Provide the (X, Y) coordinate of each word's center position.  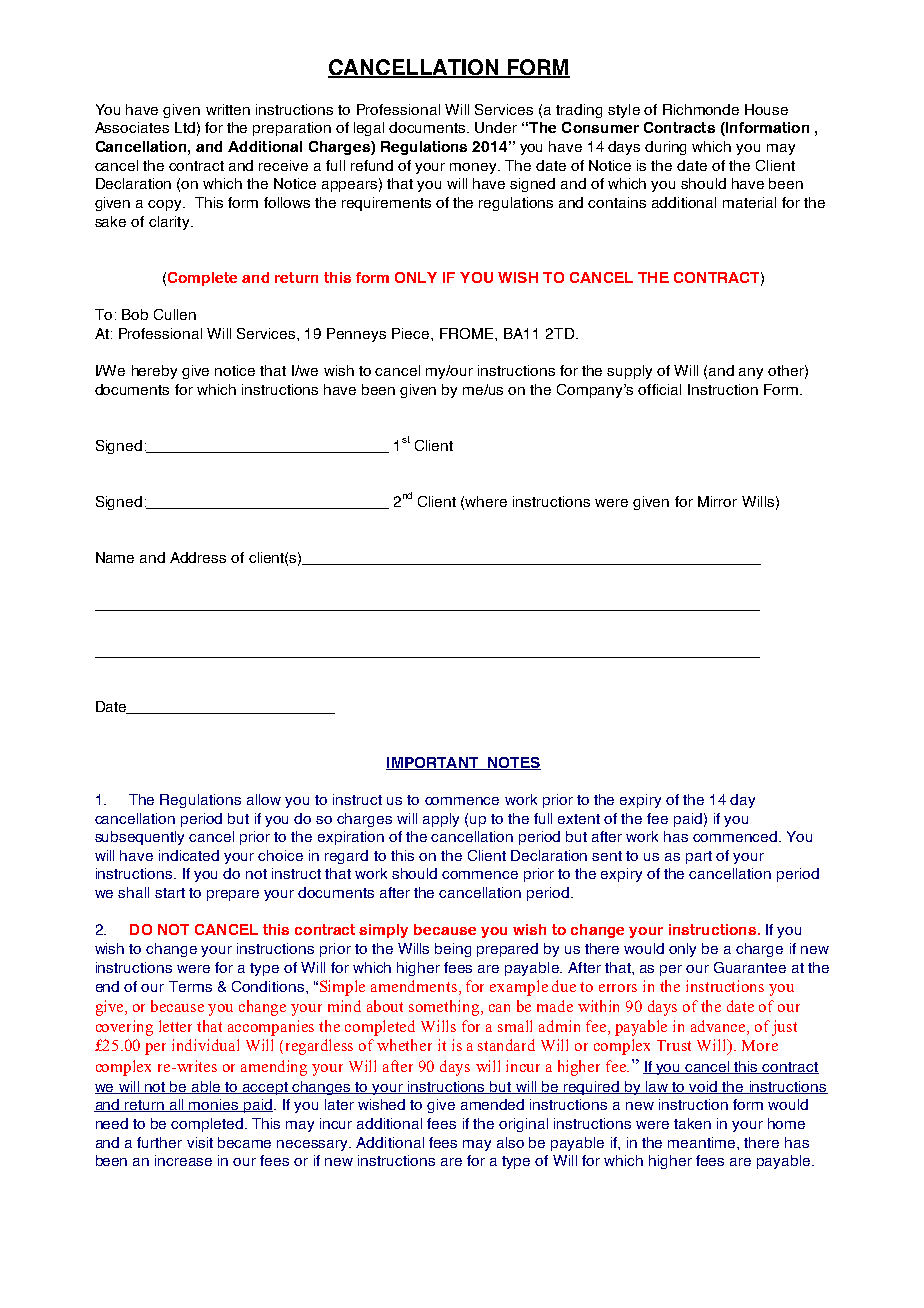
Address (198, 557)
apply (441, 820)
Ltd (185, 127)
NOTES (513, 763)
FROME (468, 333)
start (170, 893)
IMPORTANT (433, 763)
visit (200, 1142)
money (474, 168)
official (659, 389)
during (665, 148)
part (699, 857)
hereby (154, 372)
